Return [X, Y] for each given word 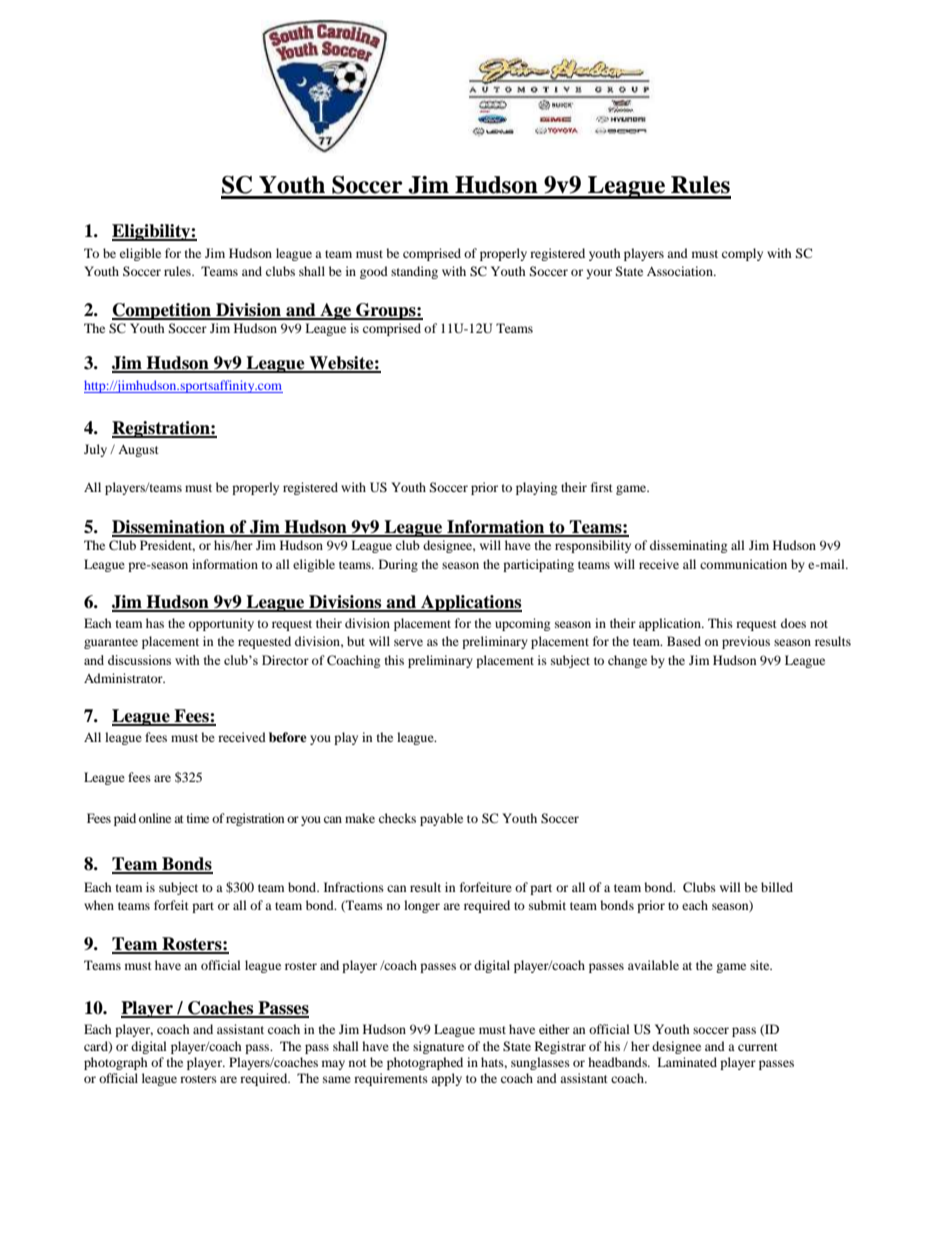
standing [414, 272]
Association [681, 271]
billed [777, 887]
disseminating [688, 546]
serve [408, 642]
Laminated [687, 1062]
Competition [162, 311]
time [198, 818]
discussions [139, 660]
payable [441, 819]
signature [438, 1047]
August [138, 451]
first [602, 487]
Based [684, 641]
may [333, 1065]
